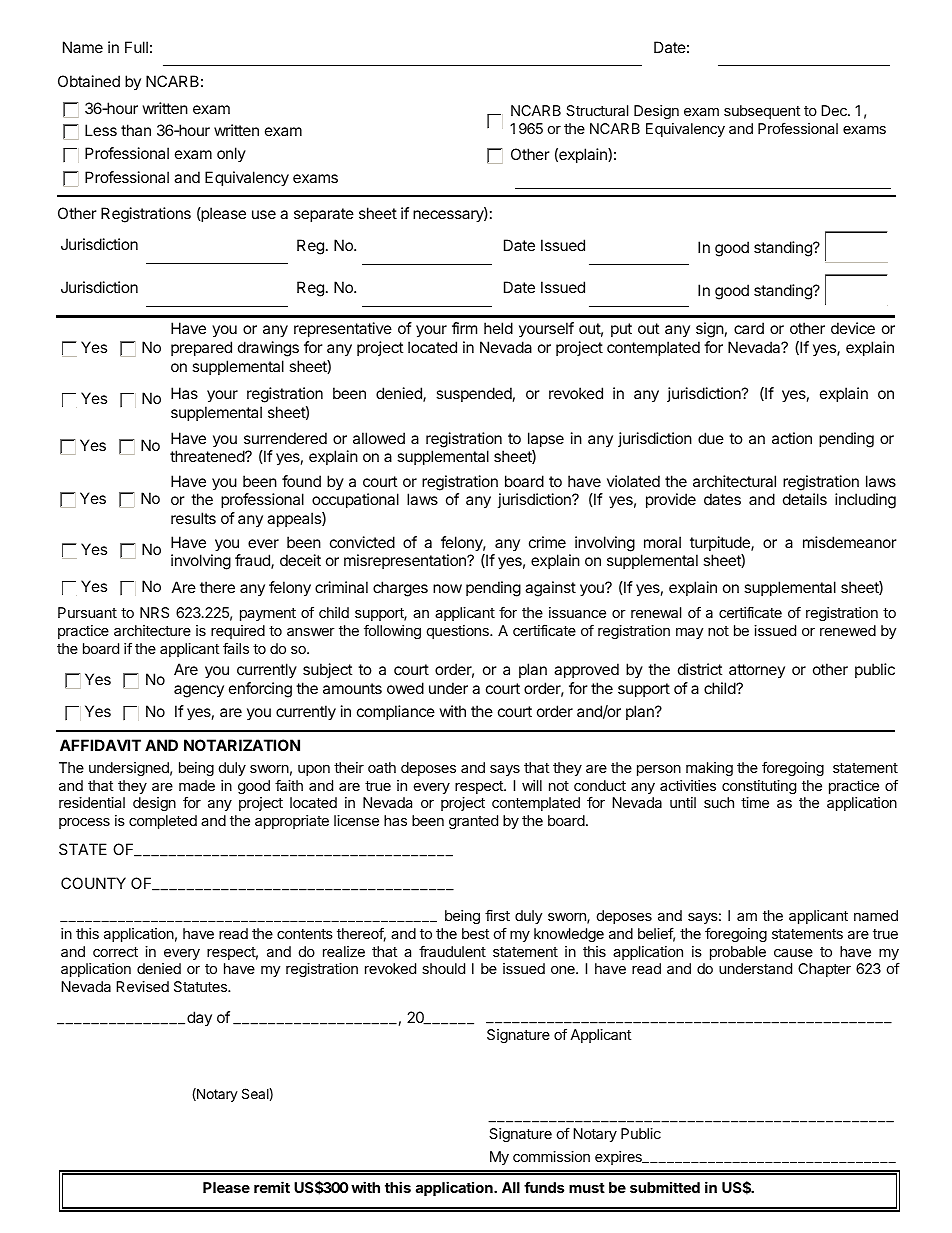 The height and width of the screenshot is (1233, 952). Describe the element at coordinates (459, 632) in the screenshot. I see `questions` at that location.
